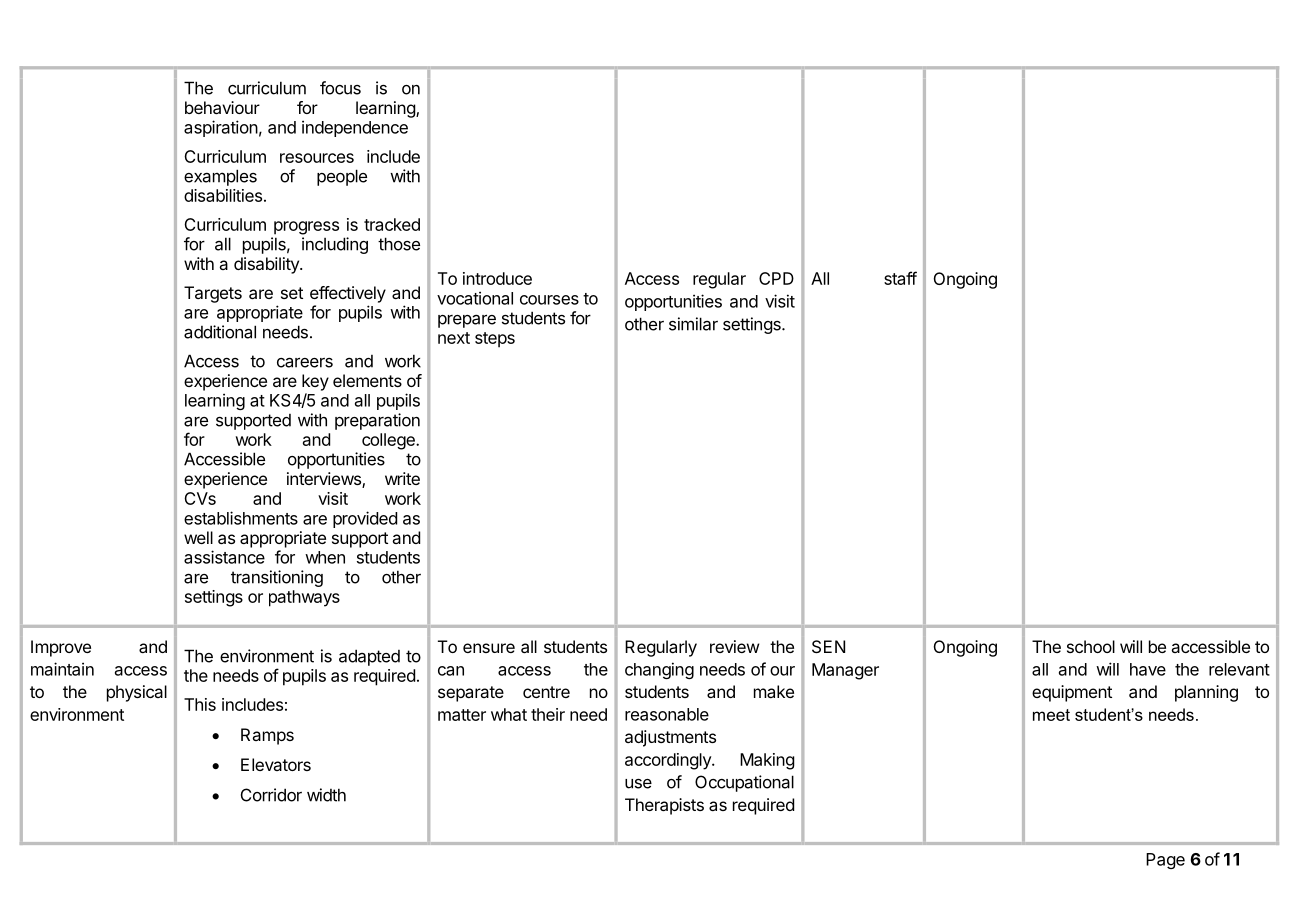  Describe the element at coordinates (222, 107) in the image. I see `behaviour` at that location.
